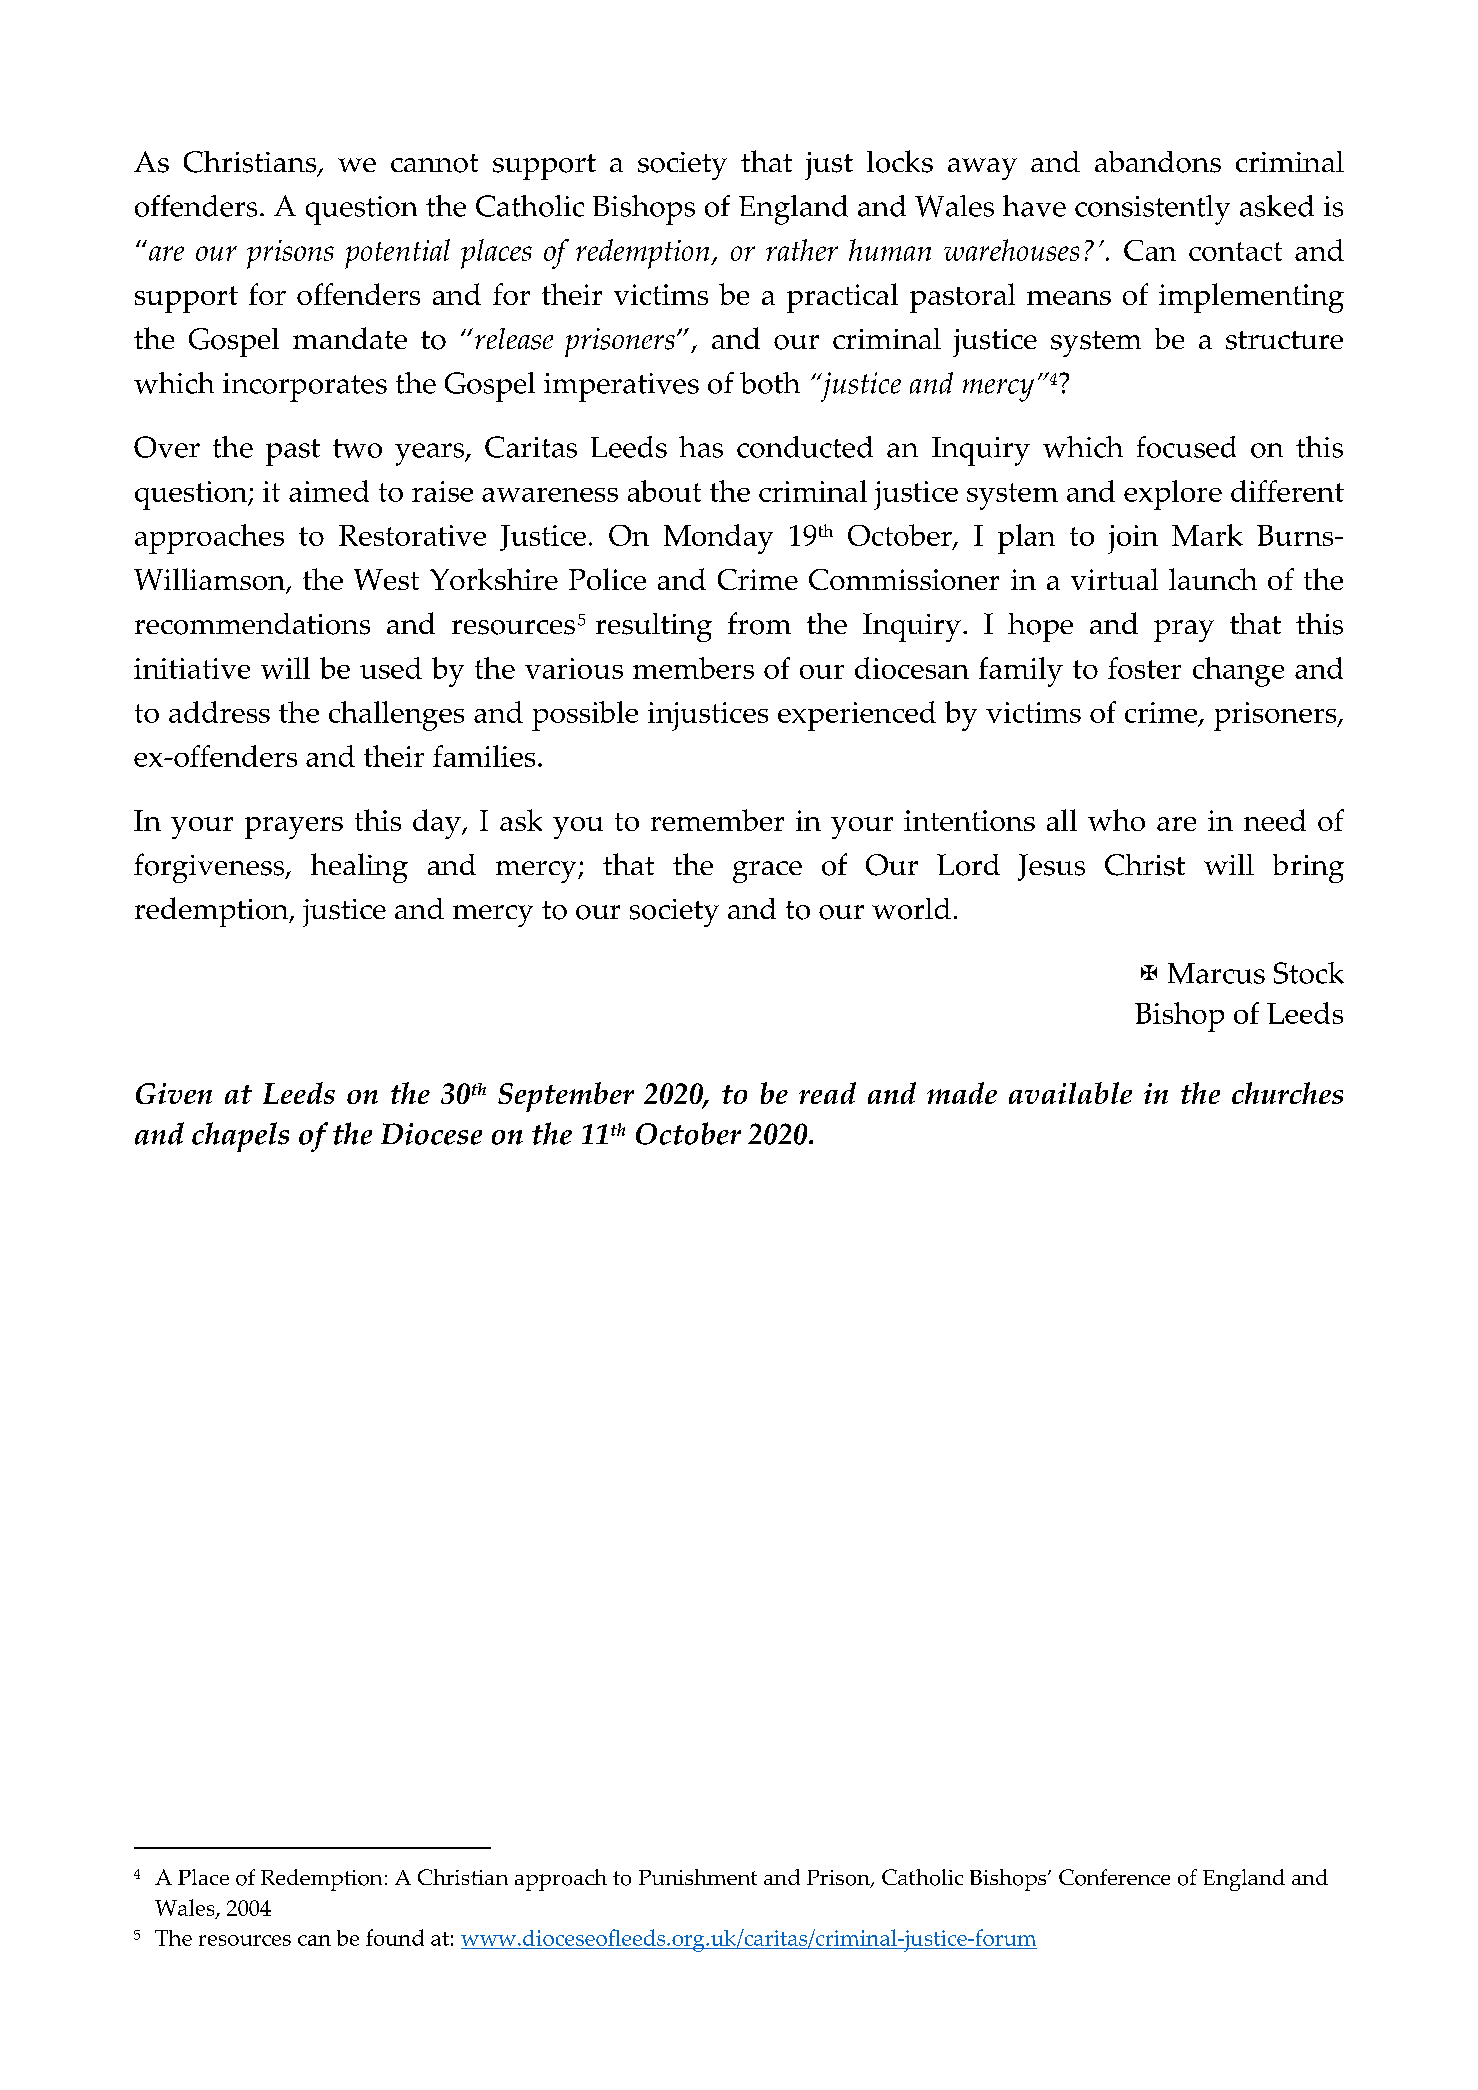 This image has height=2090, width=1478. I want to click on recommendations, so click(252, 624).
